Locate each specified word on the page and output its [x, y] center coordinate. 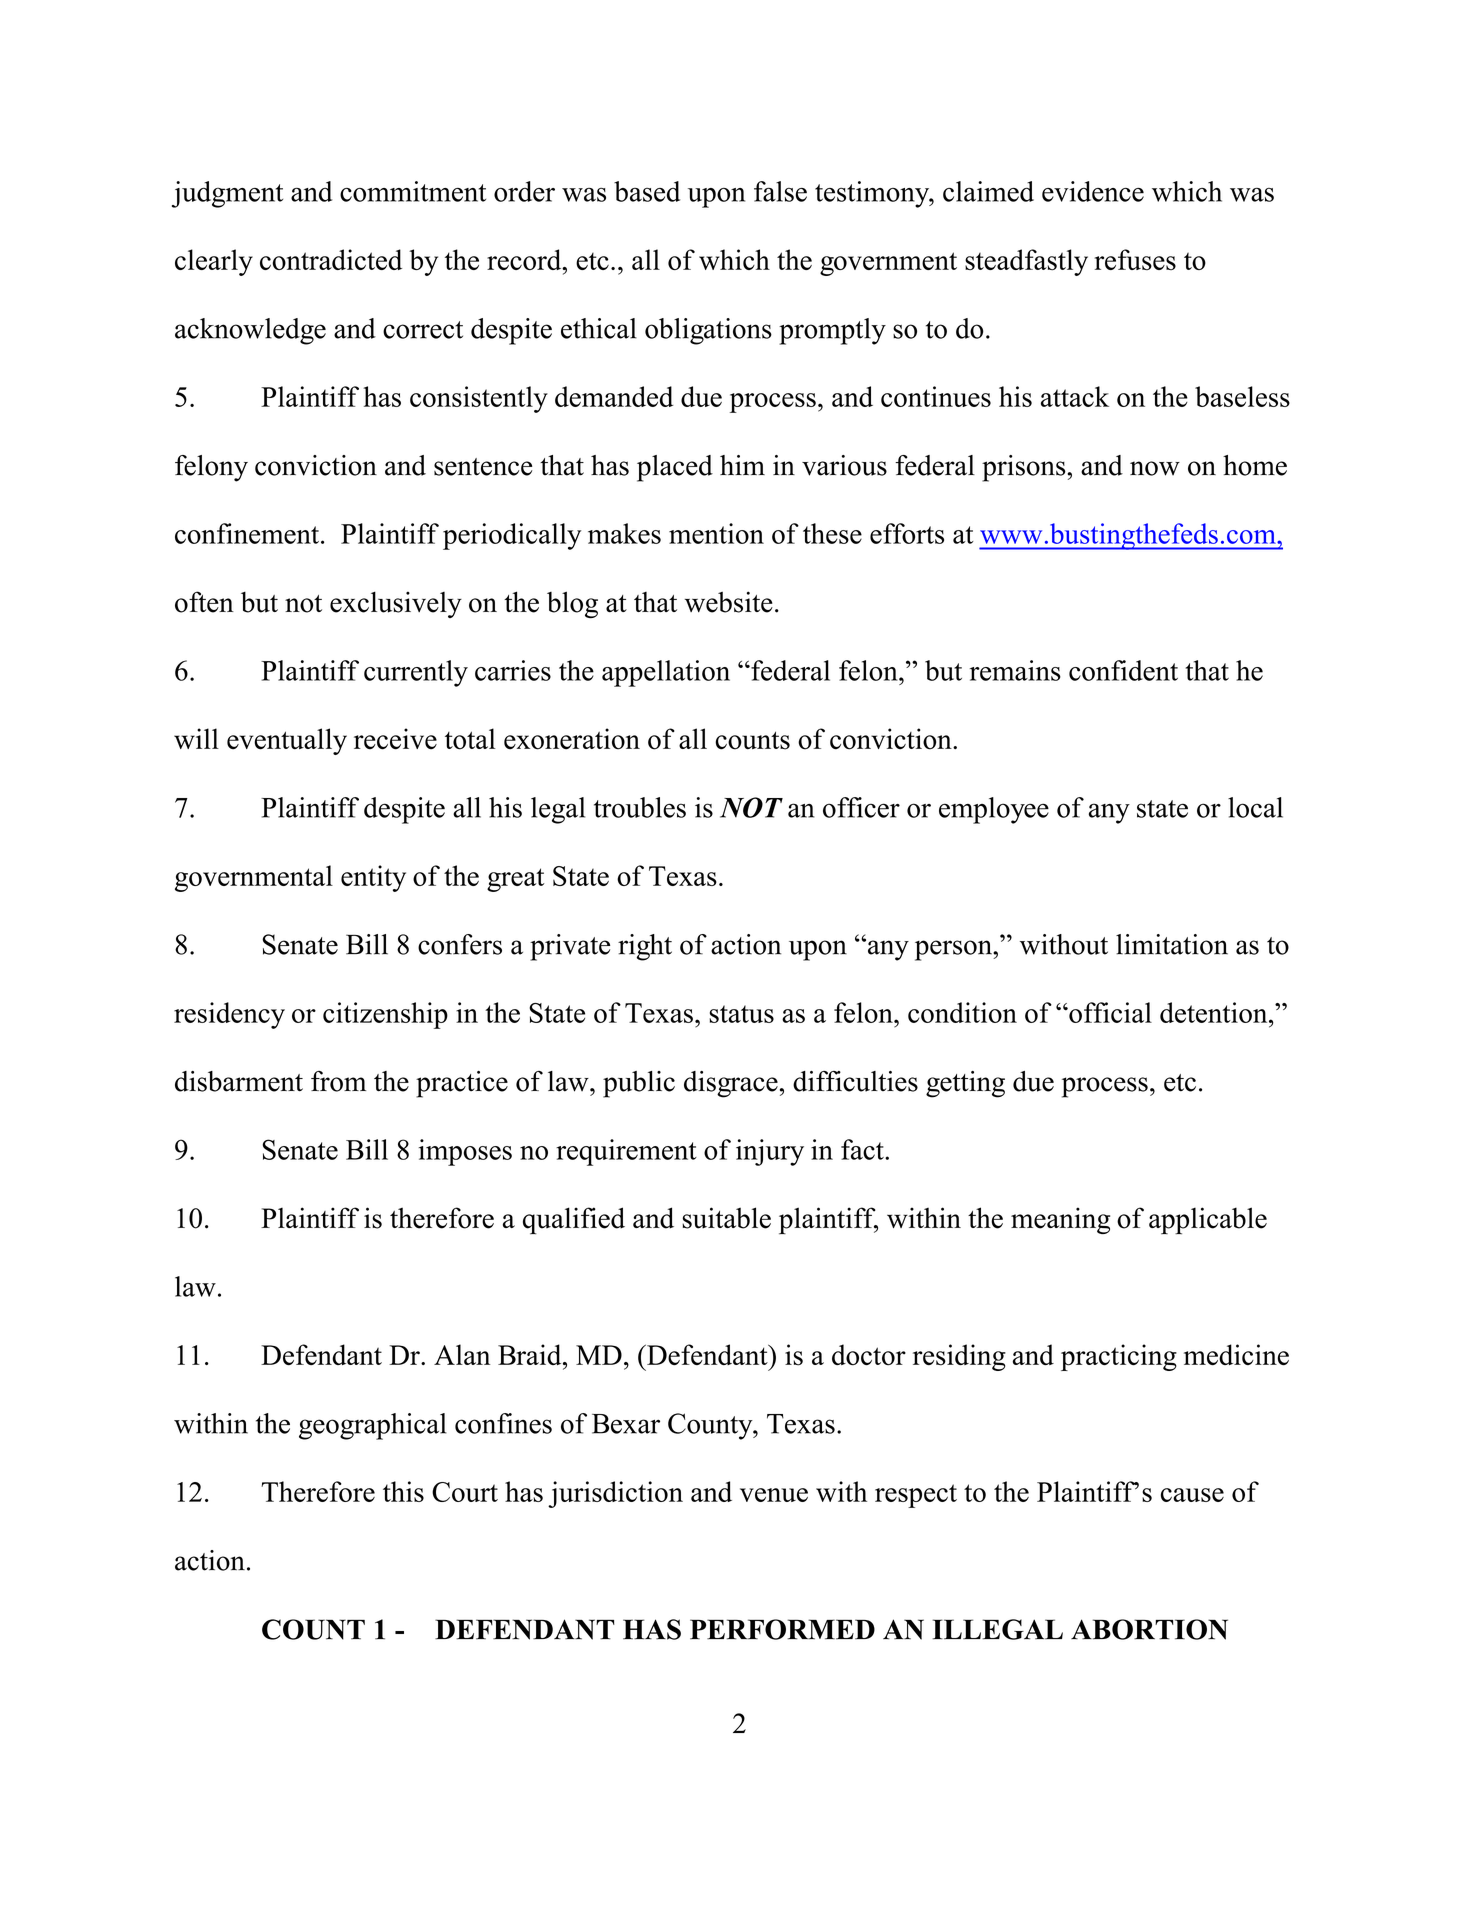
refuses [1135, 259]
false [780, 191]
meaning [1060, 1220]
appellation [666, 673]
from [338, 1081]
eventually [287, 741]
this [403, 1491]
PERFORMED [782, 1629]
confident [1123, 670]
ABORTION [1149, 1629]
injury [770, 1152]
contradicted [331, 259]
